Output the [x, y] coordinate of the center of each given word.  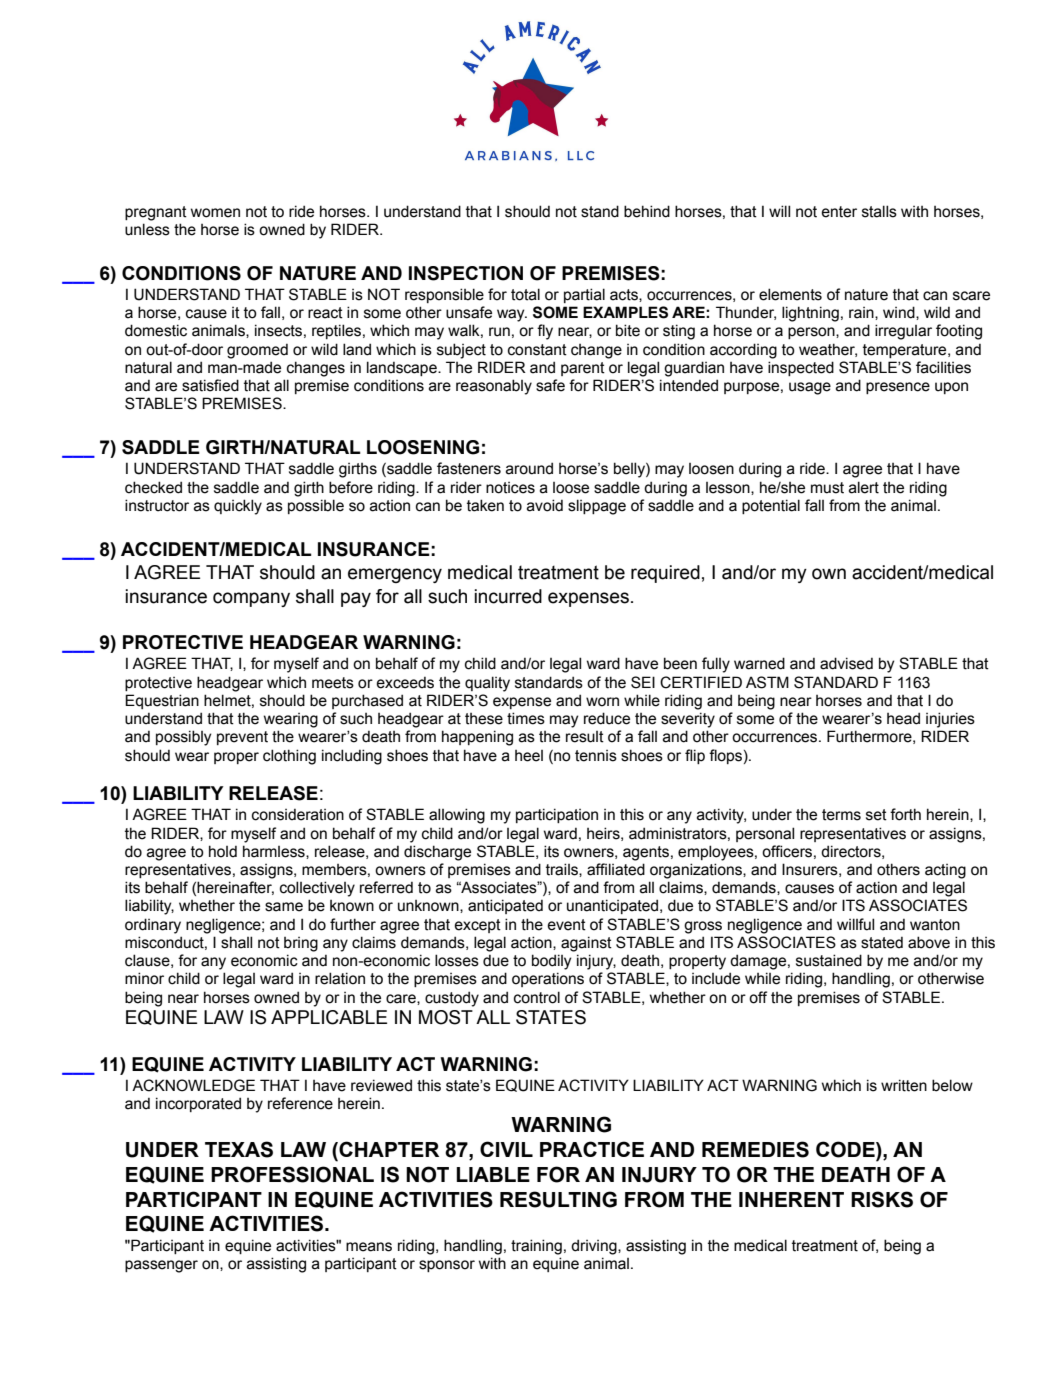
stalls [879, 211]
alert [864, 487]
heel [529, 756]
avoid [545, 505]
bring [301, 944]
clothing [289, 757]
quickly [238, 507]
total [525, 294]
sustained [829, 960]
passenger [161, 1266]
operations [548, 979]
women [215, 213]
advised [846, 663]
